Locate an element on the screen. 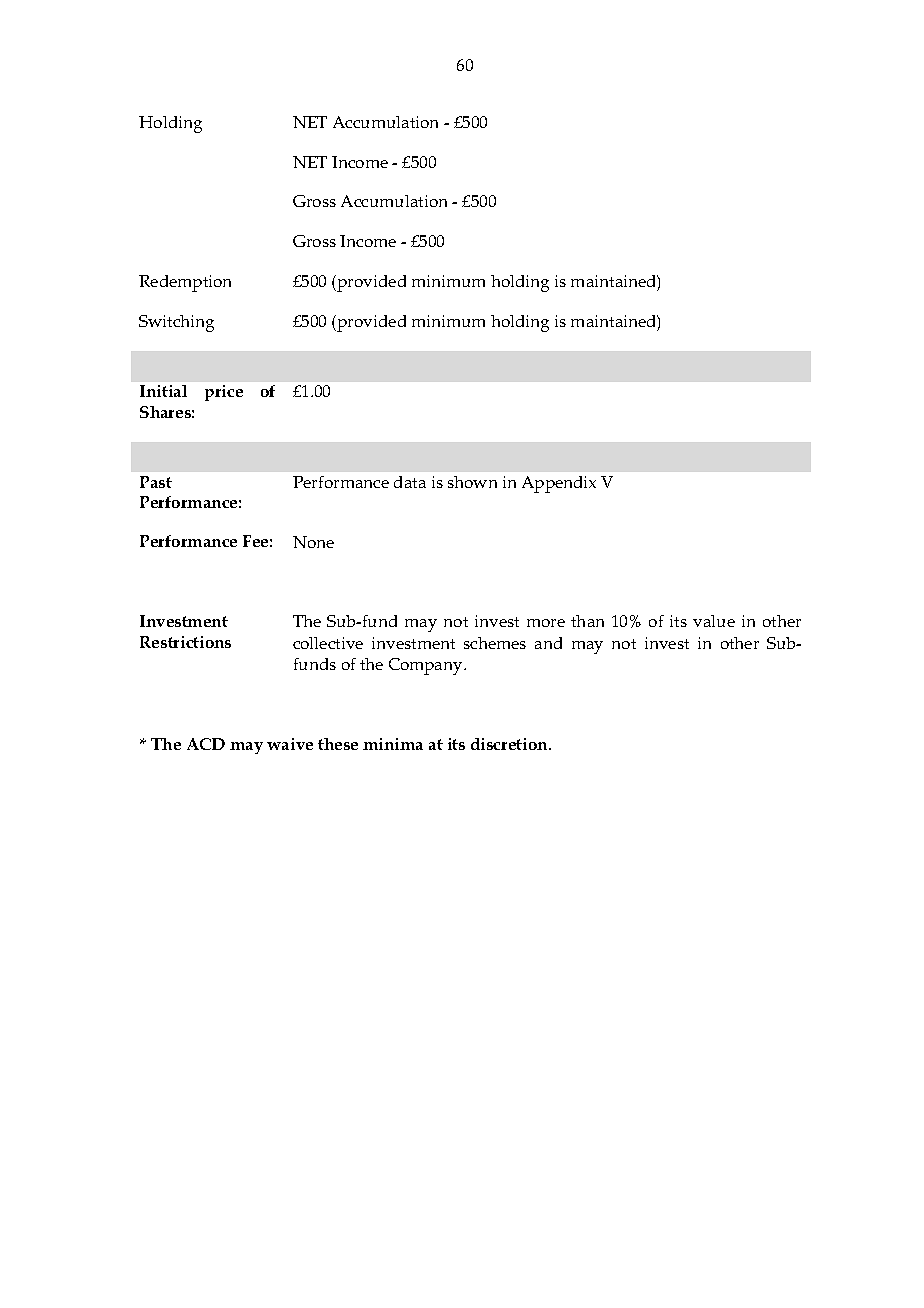 The image size is (924, 1308). than is located at coordinates (587, 621).
